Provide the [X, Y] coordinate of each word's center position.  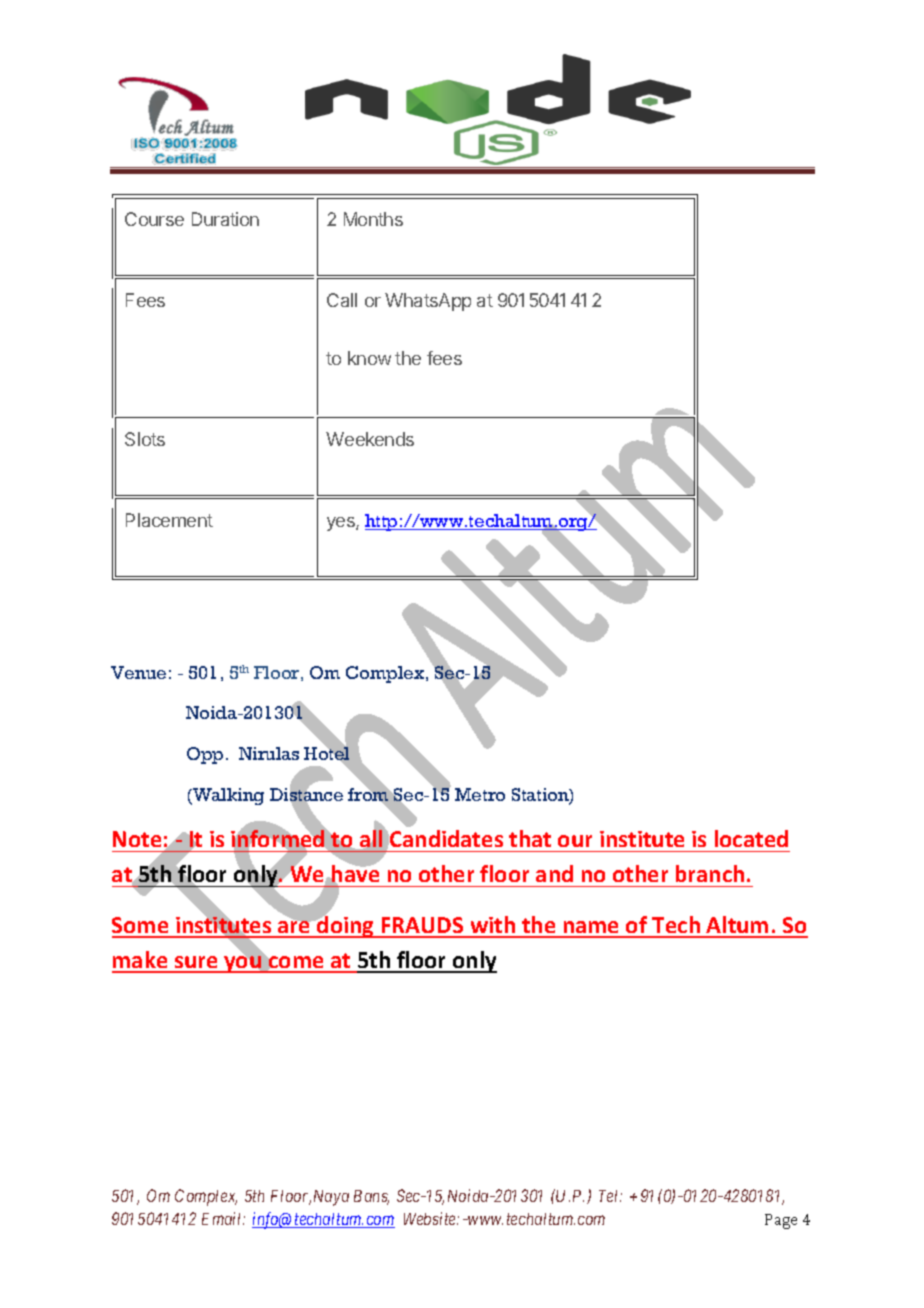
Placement [169, 520]
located [751, 838]
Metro [480, 794]
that [530, 838]
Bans [371, 1197]
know [369, 358]
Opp [205, 755]
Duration [225, 219]
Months [373, 219]
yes [342, 524]
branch [710, 873]
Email [223, 1218]
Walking [227, 796]
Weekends [370, 439]
